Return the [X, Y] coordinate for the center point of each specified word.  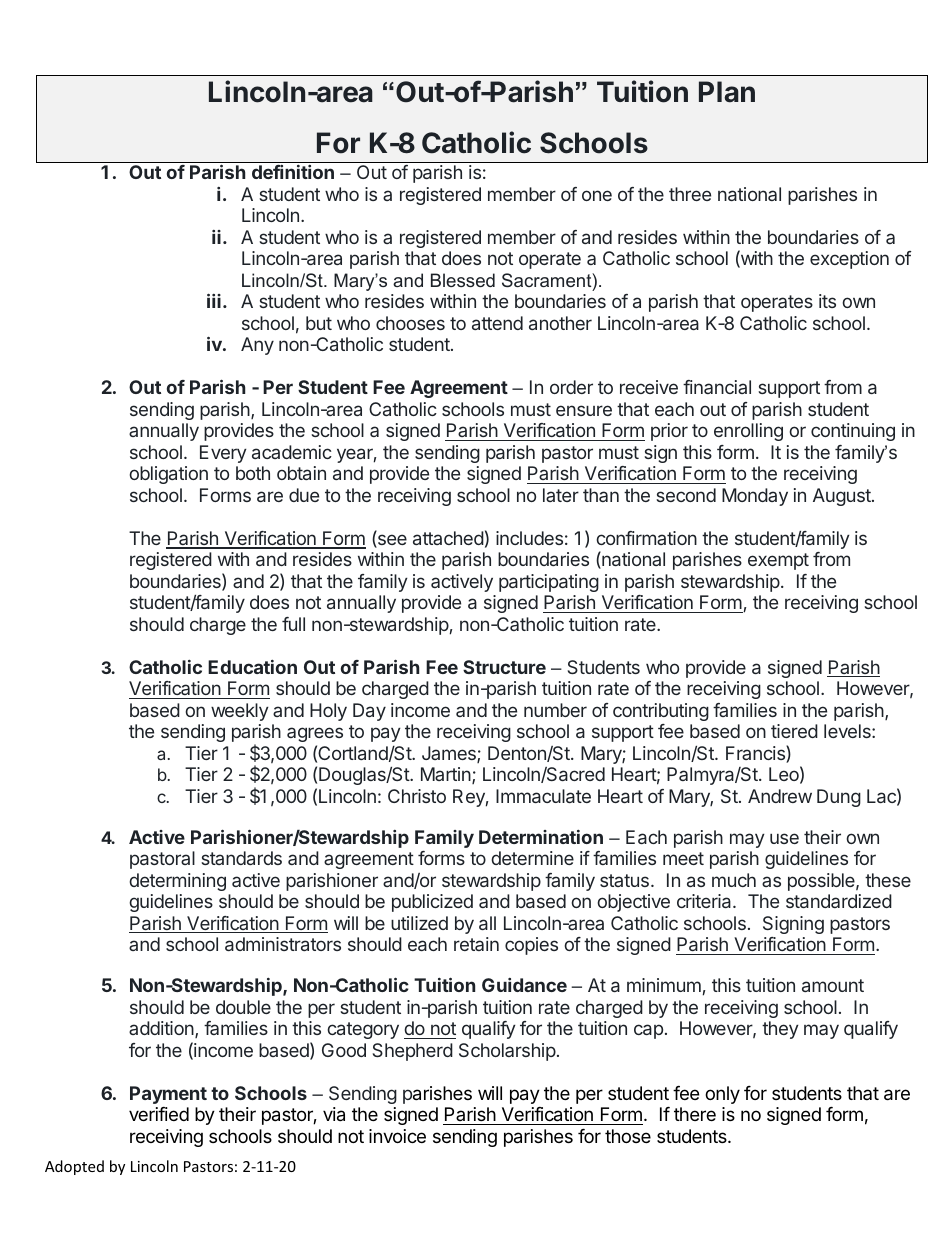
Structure [504, 667]
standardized [839, 901]
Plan [727, 92]
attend [497, 323]
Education [252, 667]
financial [717, 387]
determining [177, 882]
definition [293, 172]
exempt [778, 561]
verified [159, 1114]
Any [257, 346]
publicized [432, 903]
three [690, 194]
